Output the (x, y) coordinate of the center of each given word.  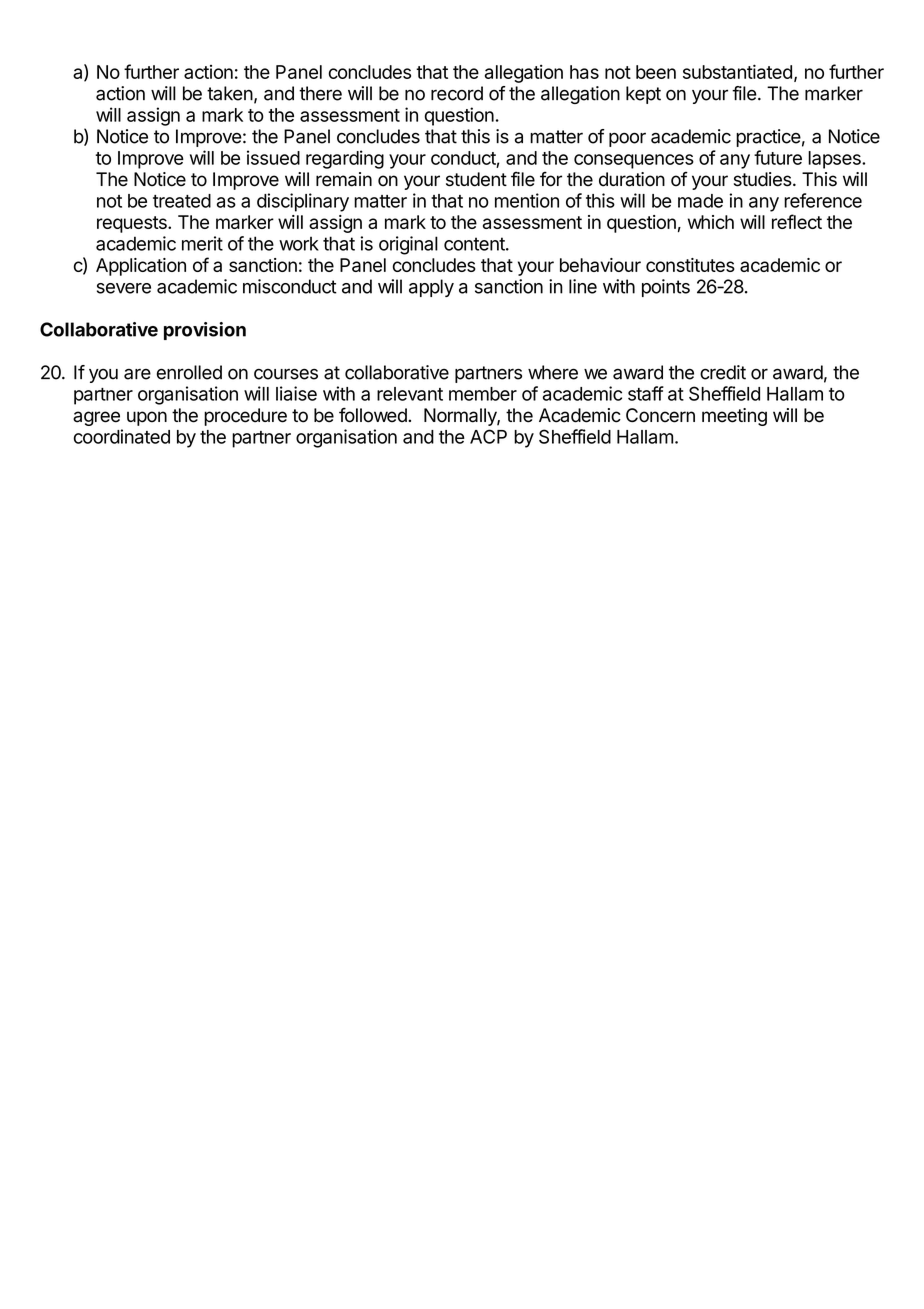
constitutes (690, 265)
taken (230, 93)
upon (147, 418)
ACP (488, 436)
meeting (734, 417)
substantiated (737, 71)
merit (202, 243)
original (408, 245)
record (457, 93)
